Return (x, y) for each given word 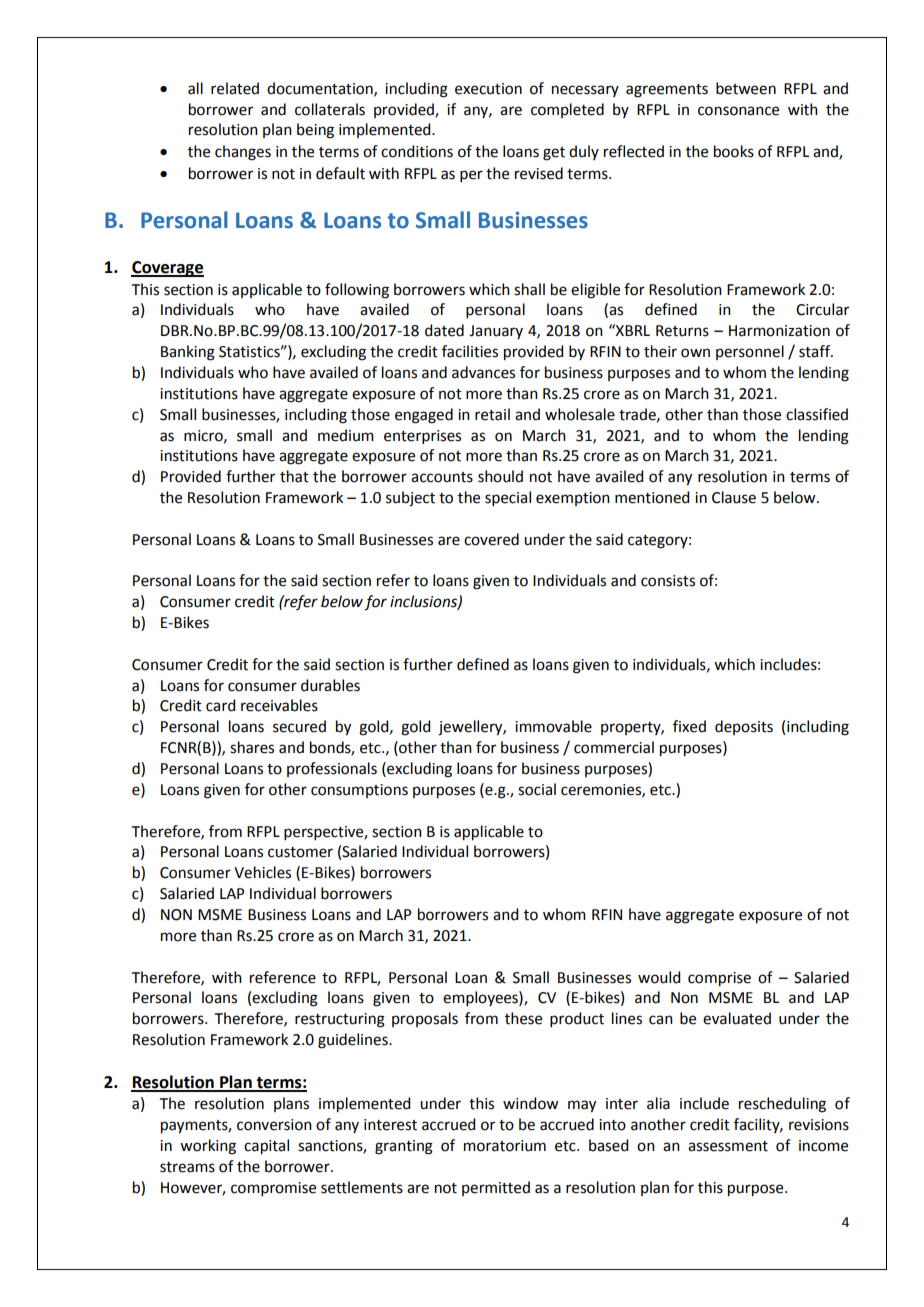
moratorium (505, 1146)
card (220, 705)
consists (668, 581)
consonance (738, 111)
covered (491, 539)
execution (488, 89)
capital (266, 1147)
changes (243, 153)
